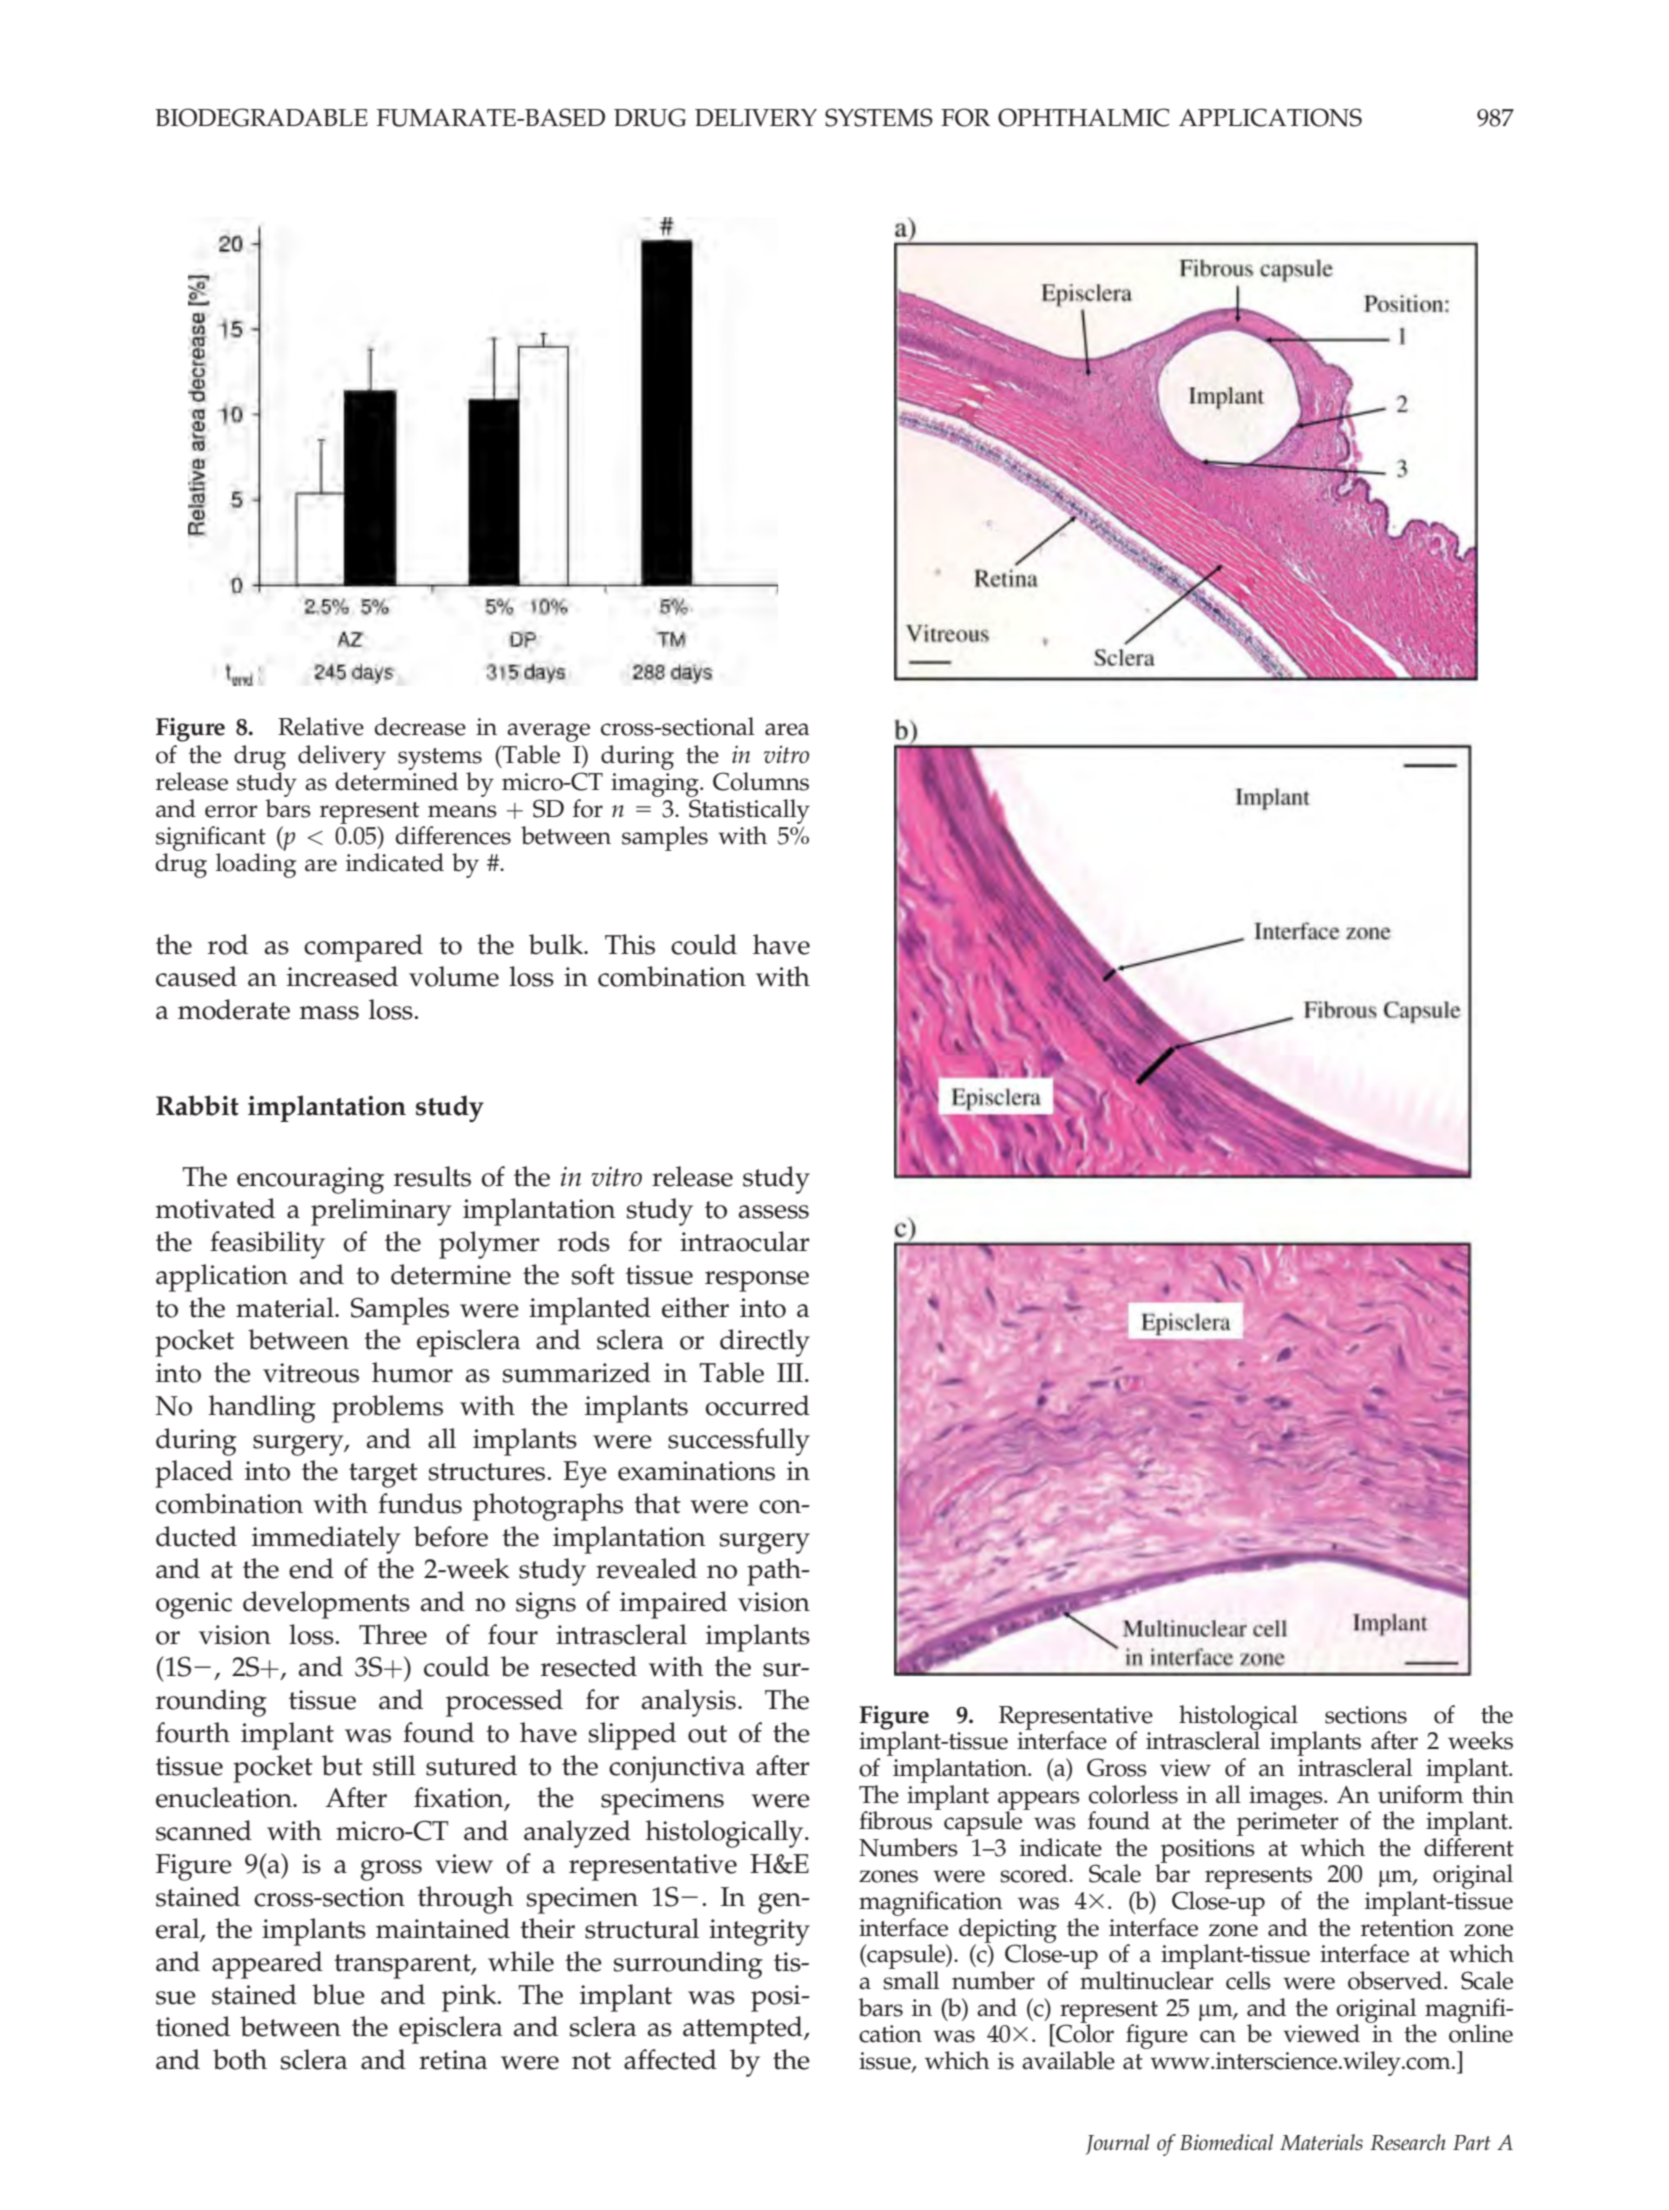 The width and height of the page is (1669, 2210). Describe the element at coordinates (383, 1475) in the page. I see `target` at that location.
